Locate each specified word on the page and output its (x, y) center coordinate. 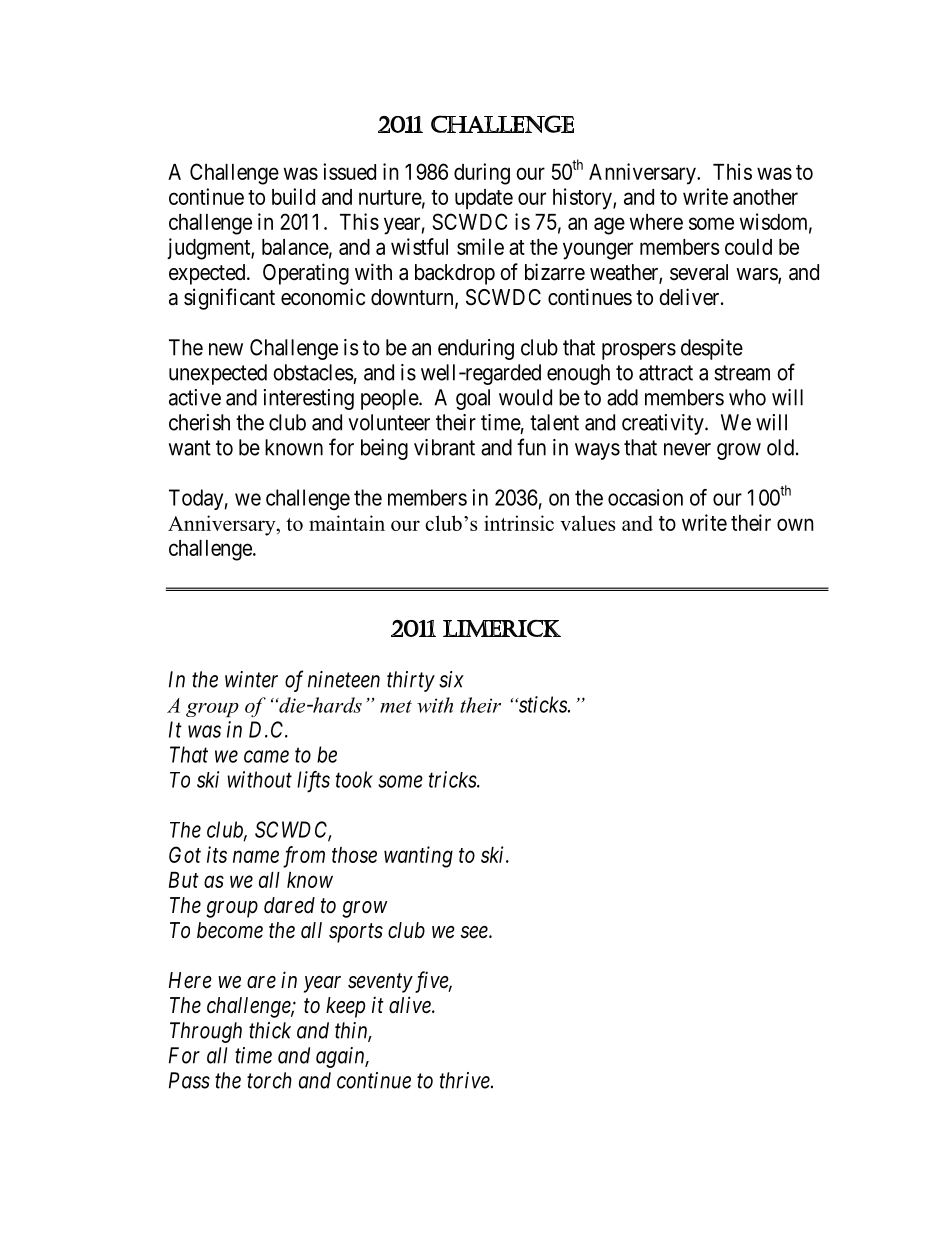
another (765, 197)
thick (270, 1030)
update (484, 199)
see (475, 932)
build (293, 196)
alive (411, 1005)
